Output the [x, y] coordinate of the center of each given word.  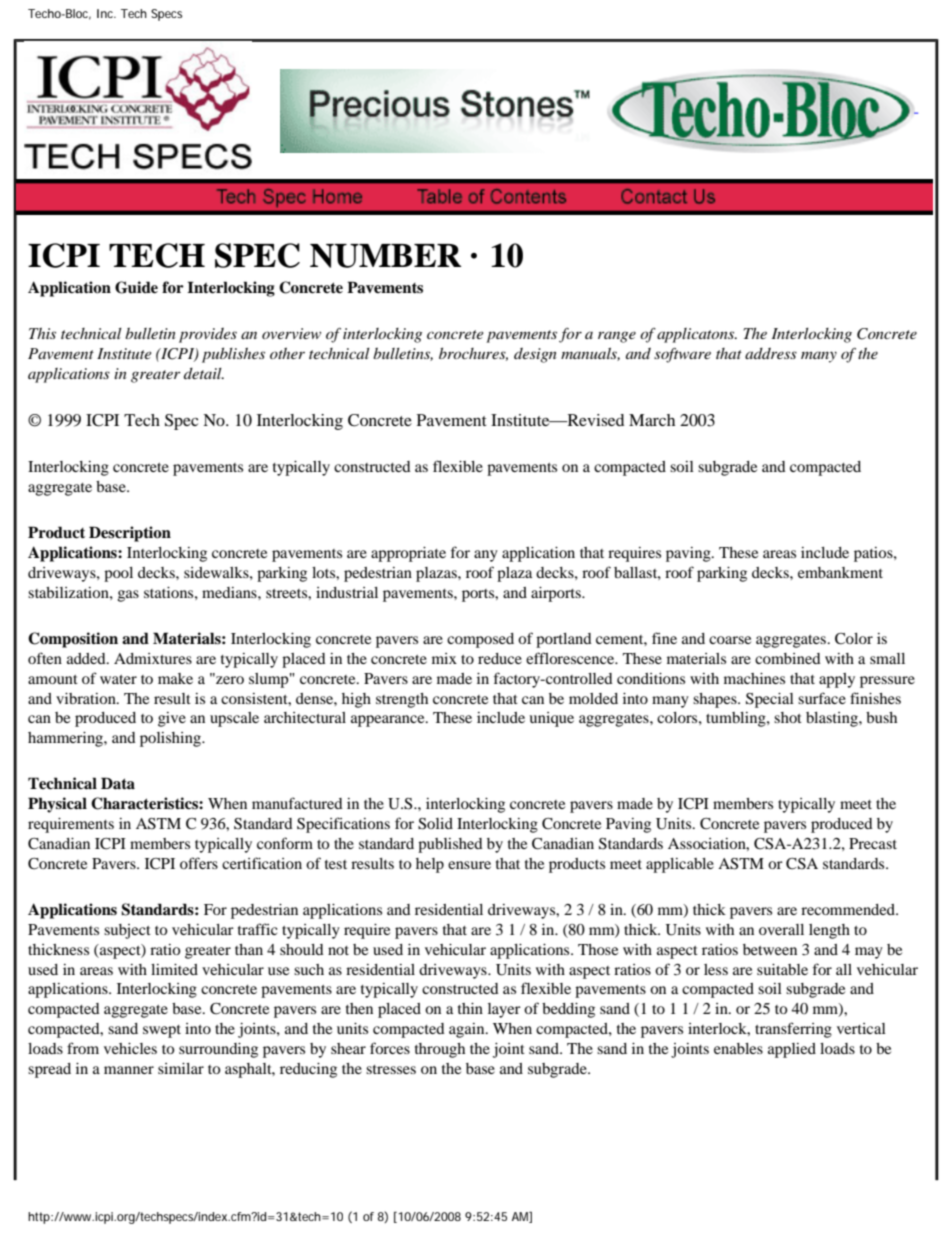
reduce [500, 658]
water [118, 679]
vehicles [130, 1048]
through [440, 1050]
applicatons [697, 335]
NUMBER [386, 256]
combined [788, 658]
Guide [136, 287]
